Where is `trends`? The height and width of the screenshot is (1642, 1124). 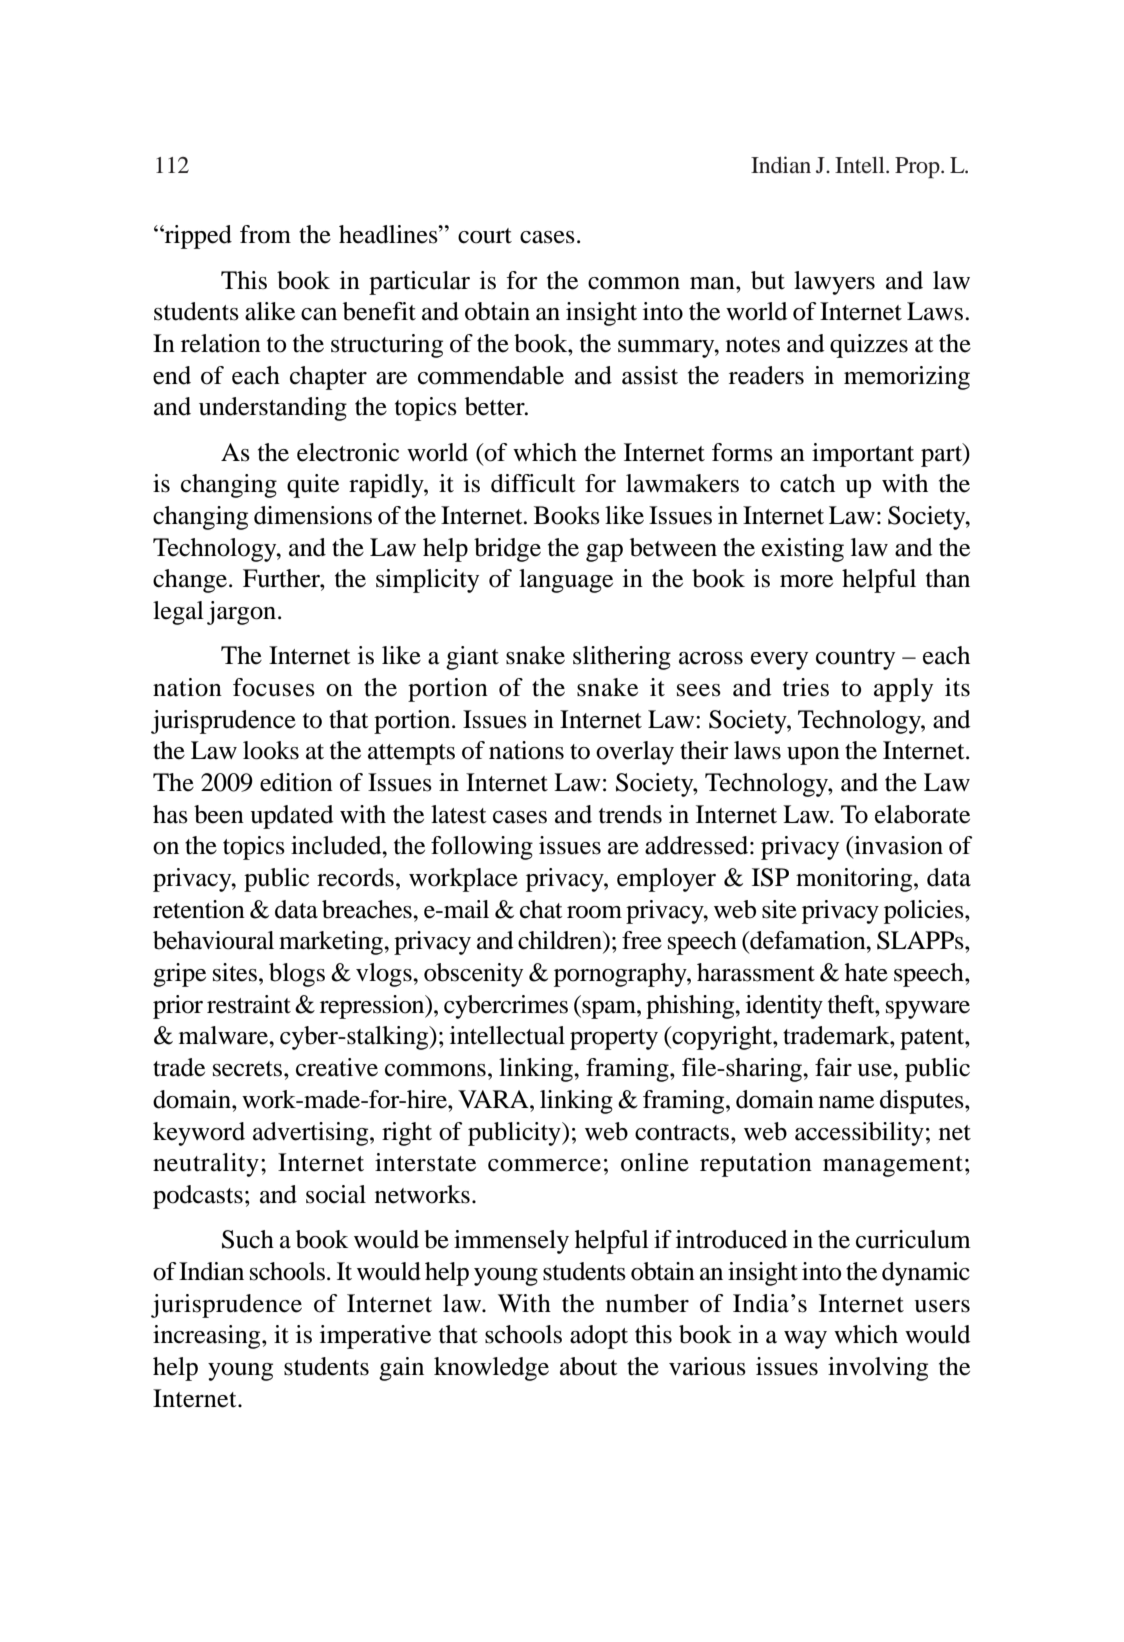 trends is located at coordinates (630, 814).
